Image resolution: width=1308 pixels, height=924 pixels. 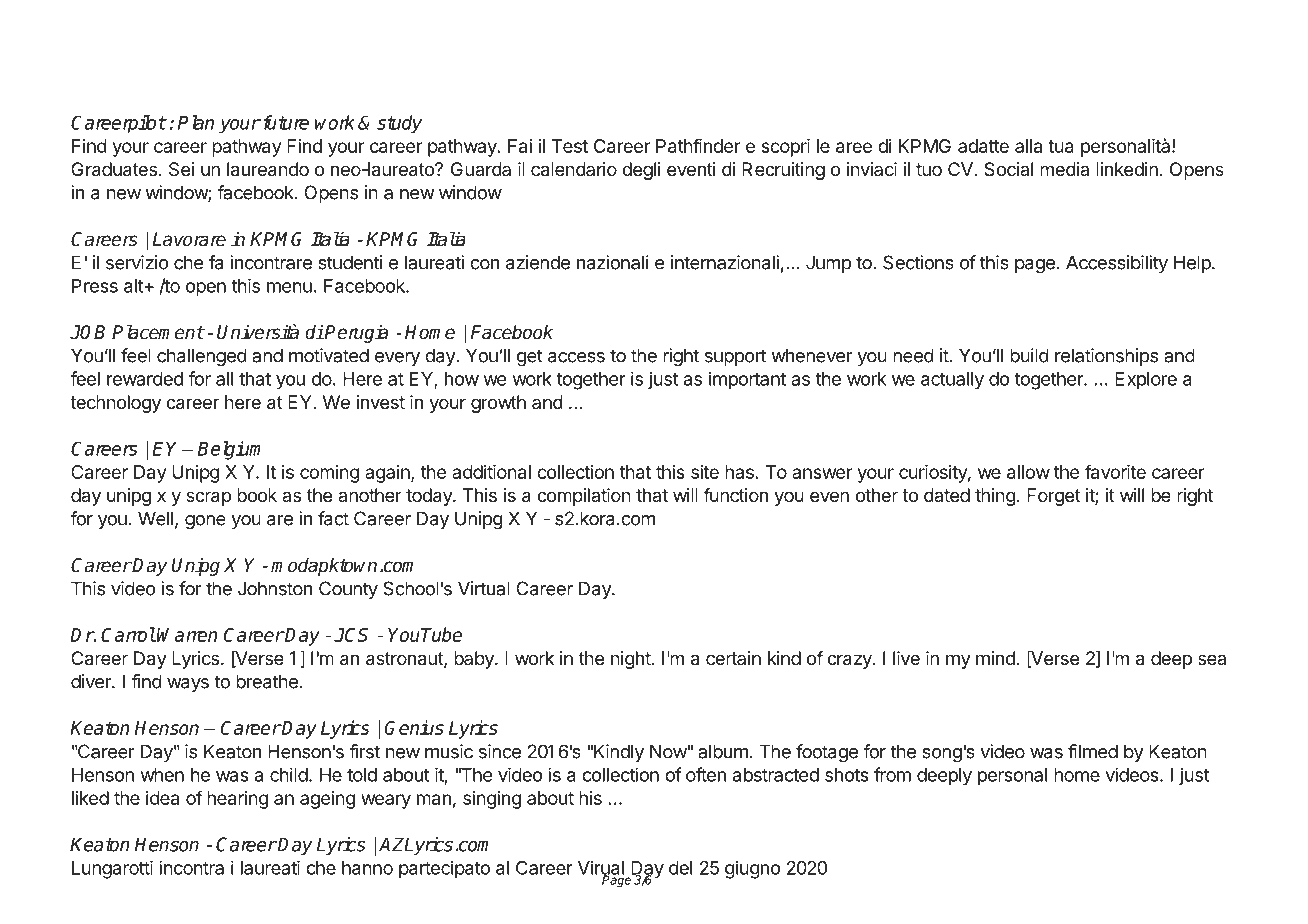 I want to click on support, so click(x=735, y=357).
